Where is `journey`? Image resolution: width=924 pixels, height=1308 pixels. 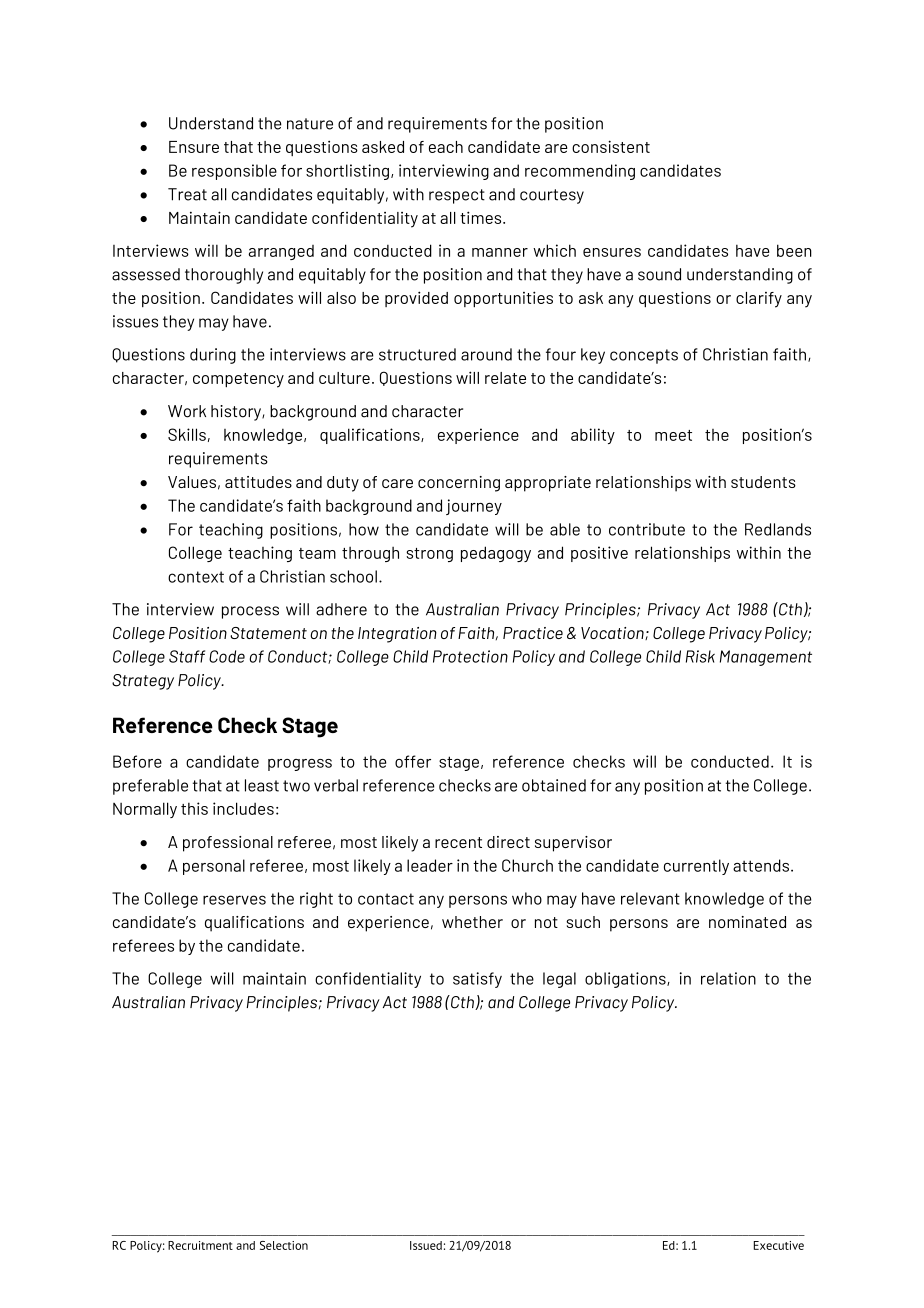 journey is located at coordinates (474, 507).
